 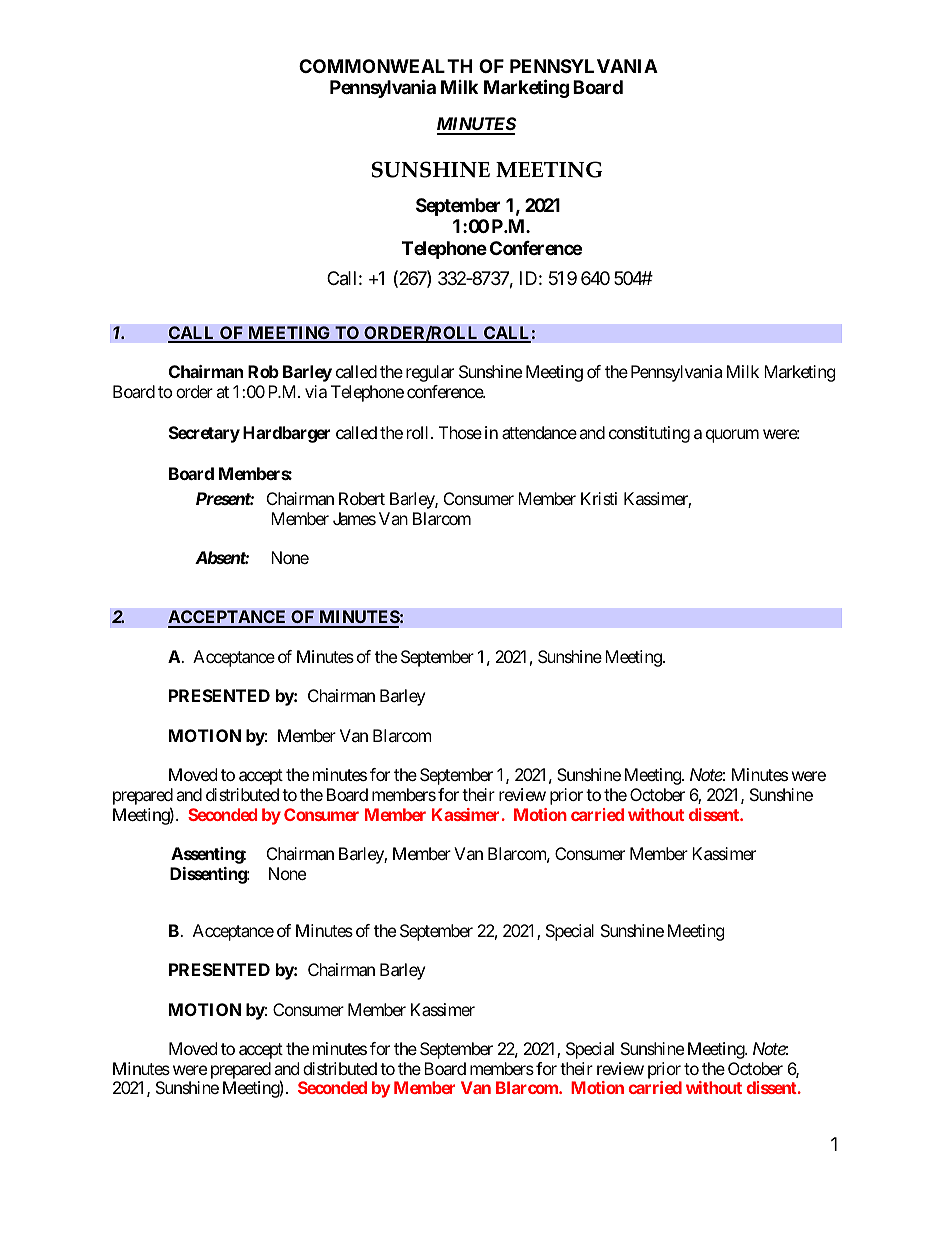 I want to click on regular, so click(x=430, y=373).
